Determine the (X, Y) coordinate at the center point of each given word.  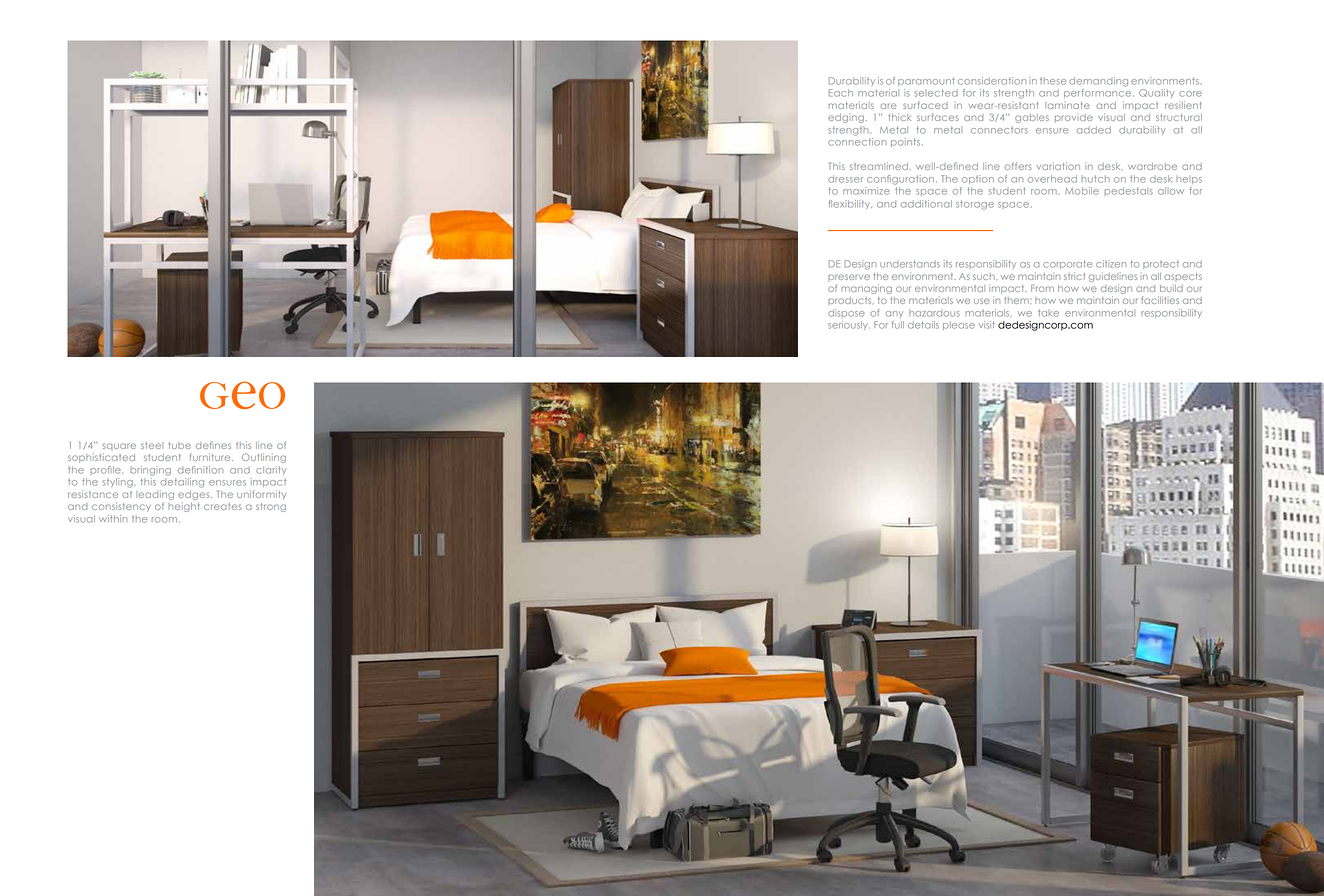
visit (987, 325)
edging (846, 118)
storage (975, 205)
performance (1099, 93)
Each (841, 93)
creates (223, 506)
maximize (866, 191)
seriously (849, 325)
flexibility (850, 204)
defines (213, 445)
